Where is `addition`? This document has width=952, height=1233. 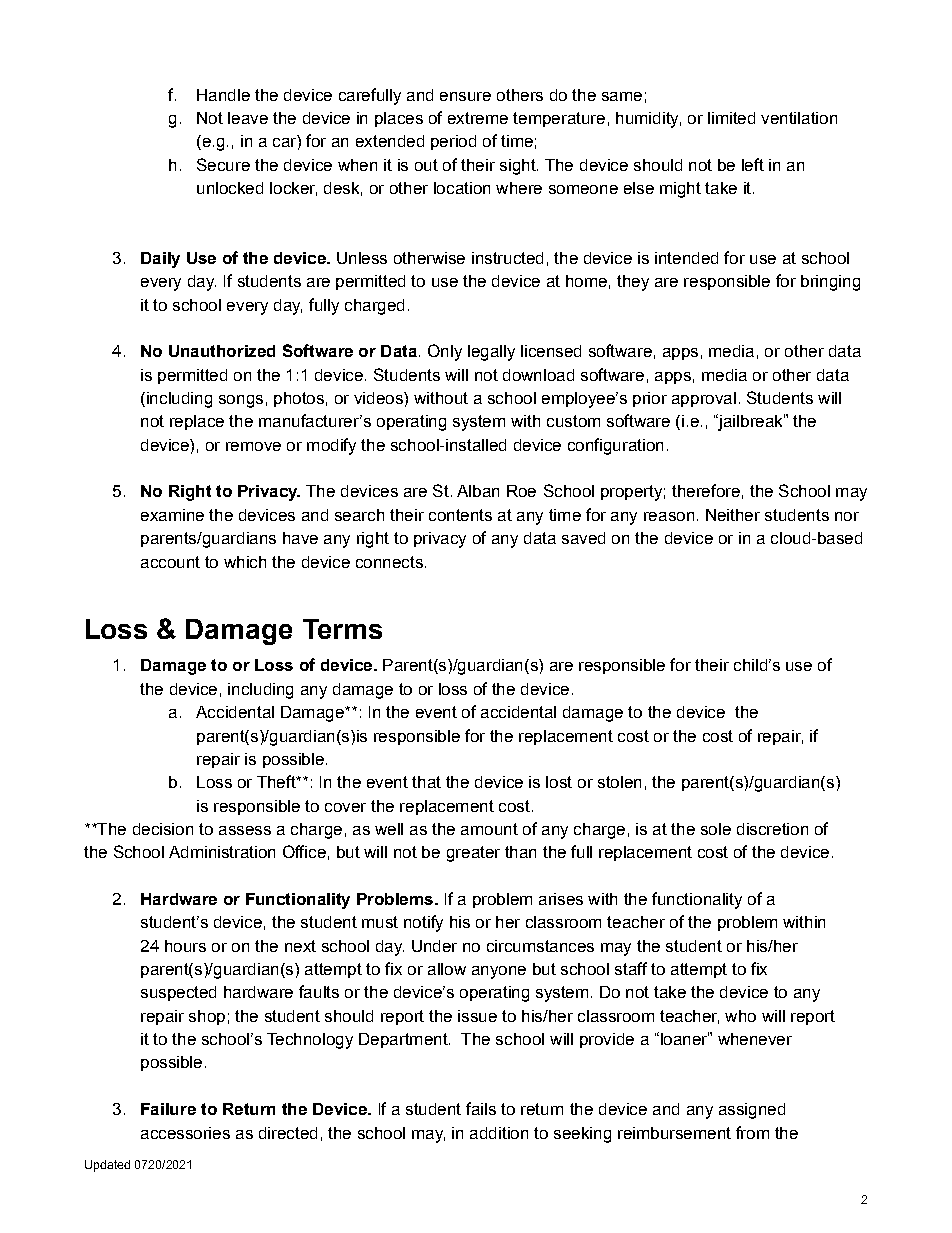 addition is located at coordinates (499, 1133).
